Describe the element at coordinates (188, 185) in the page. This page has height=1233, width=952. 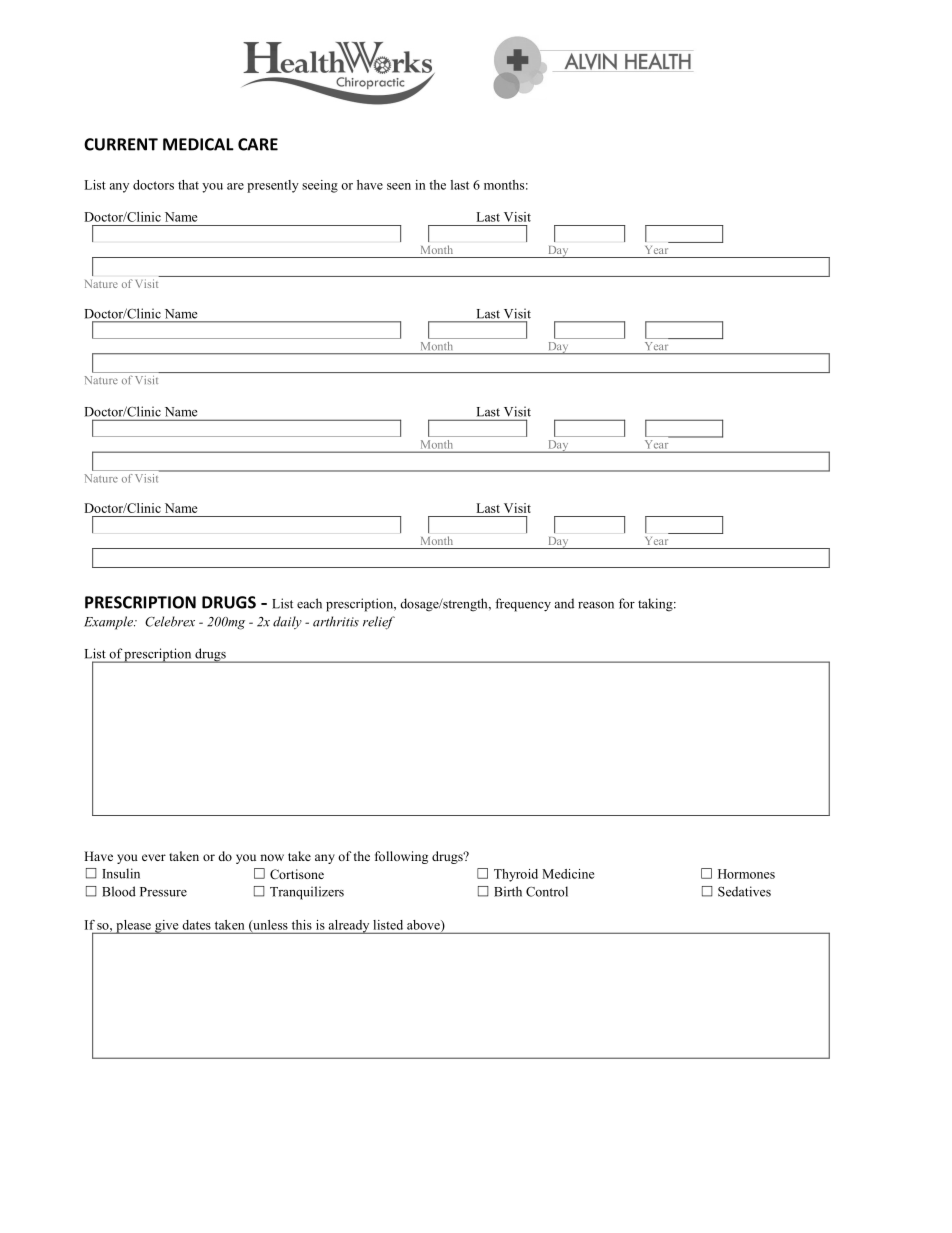
I see `that` at that location.
